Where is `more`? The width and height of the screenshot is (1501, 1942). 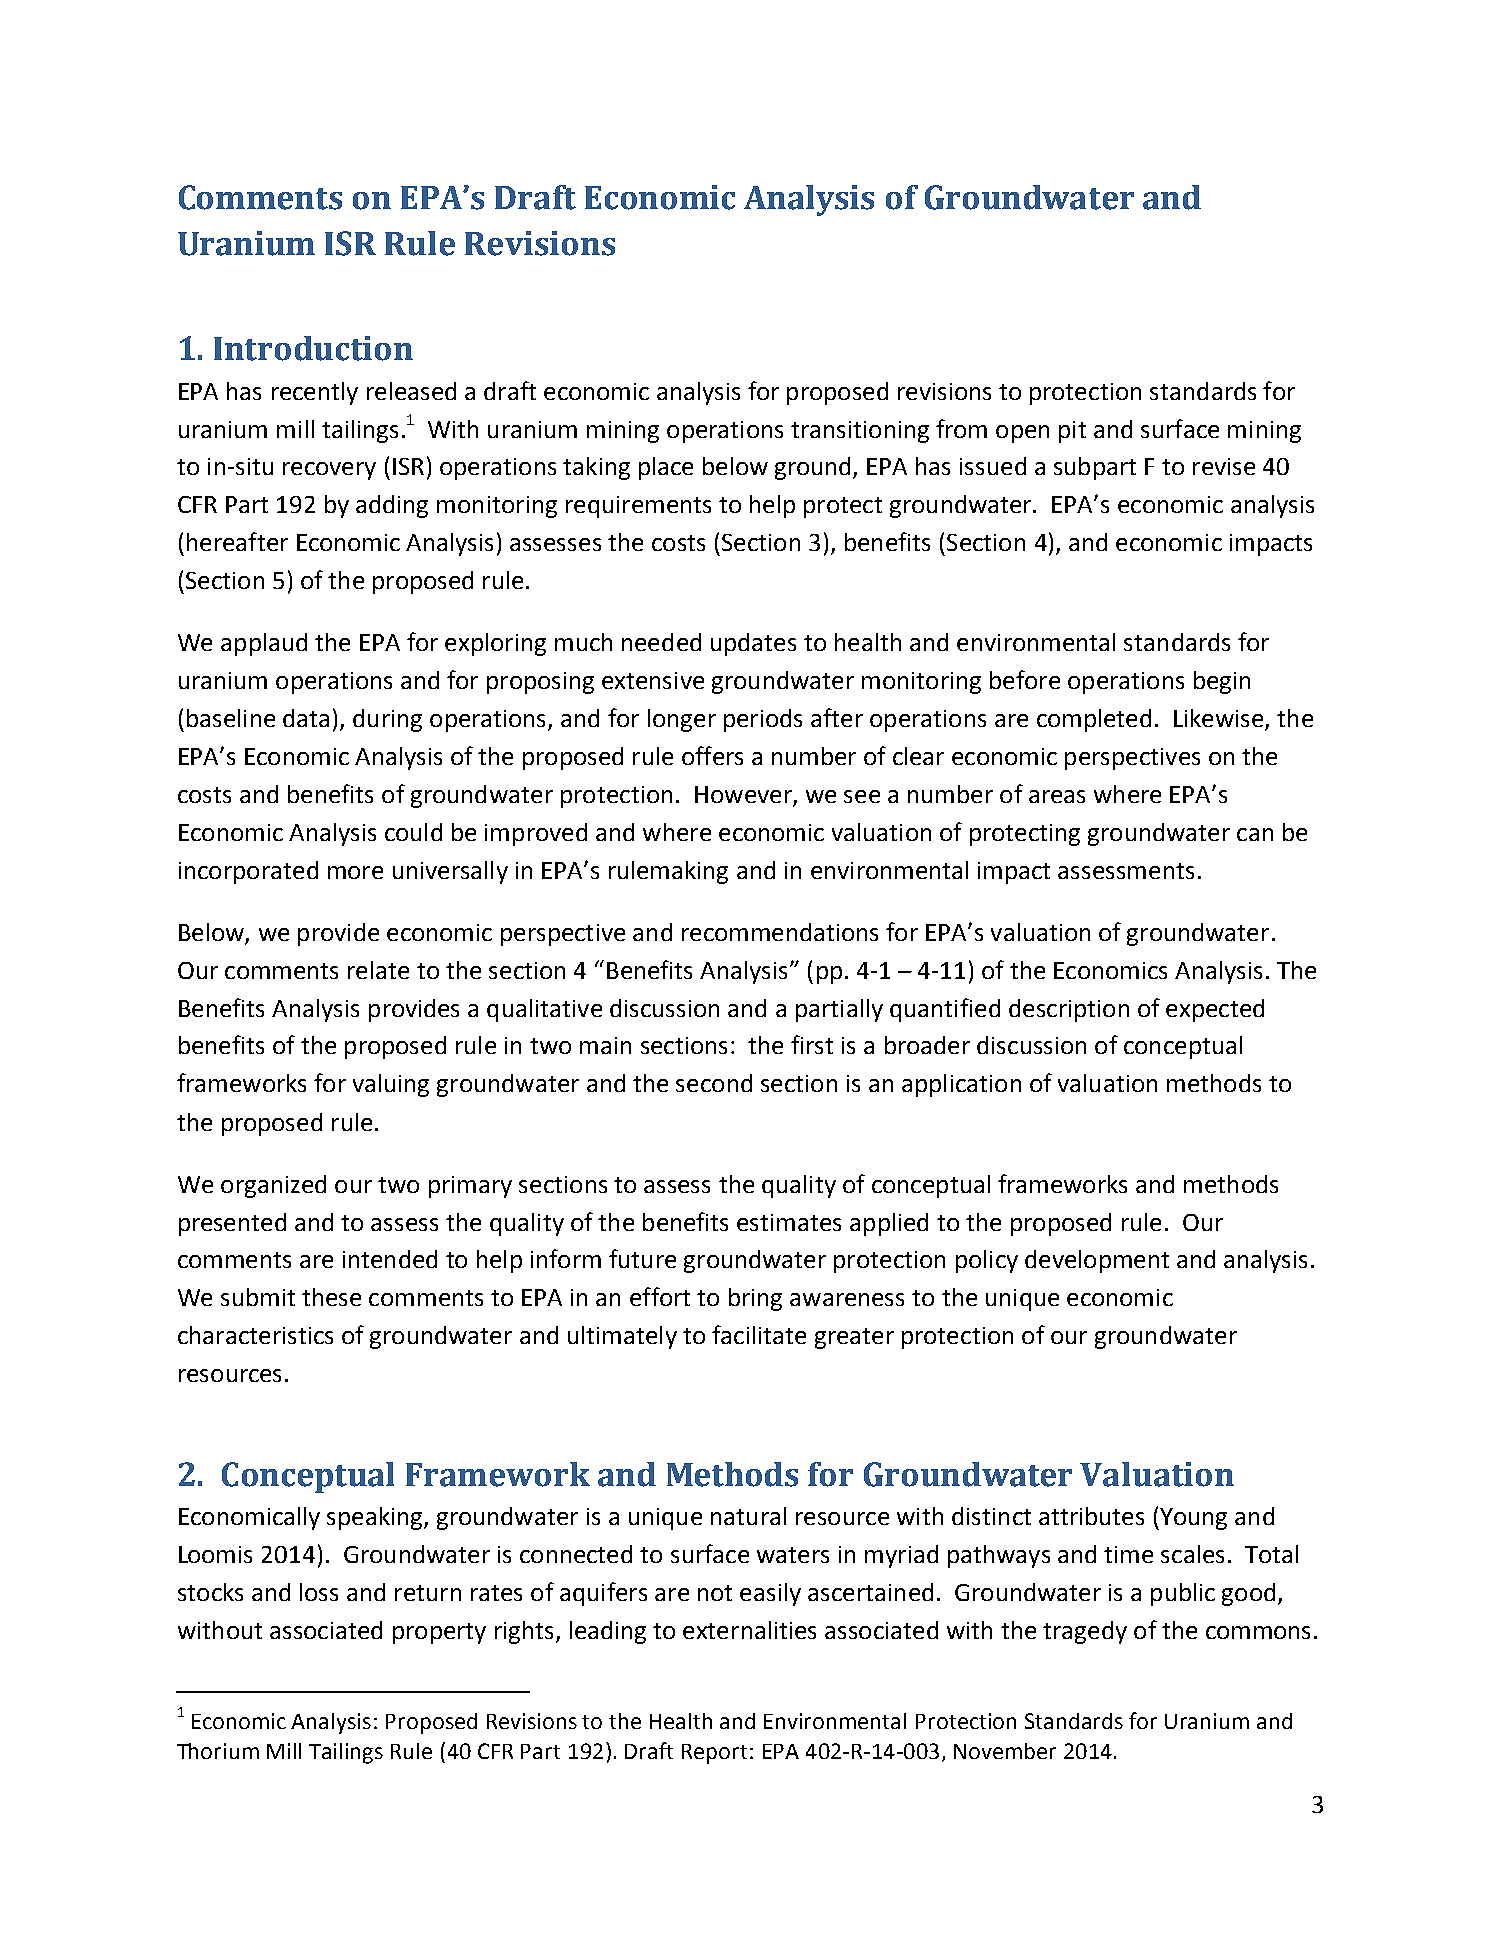
more is located at coordinates (355, 872).
